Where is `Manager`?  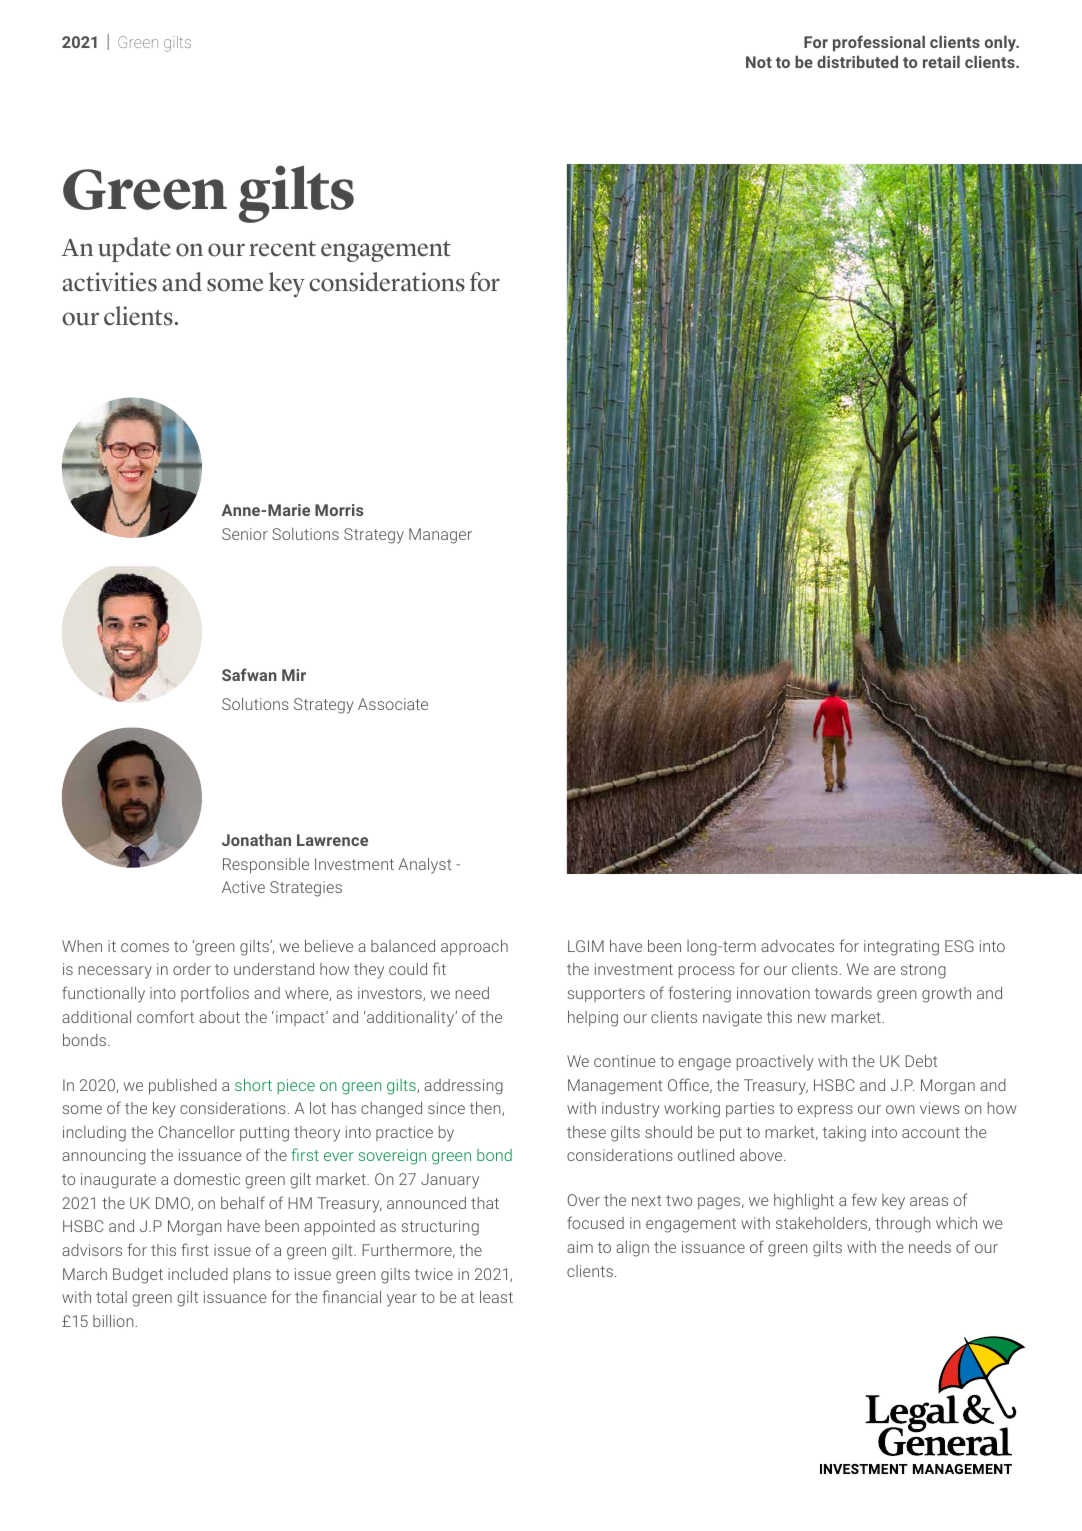 Manager is located at coordinates (440, 536).
